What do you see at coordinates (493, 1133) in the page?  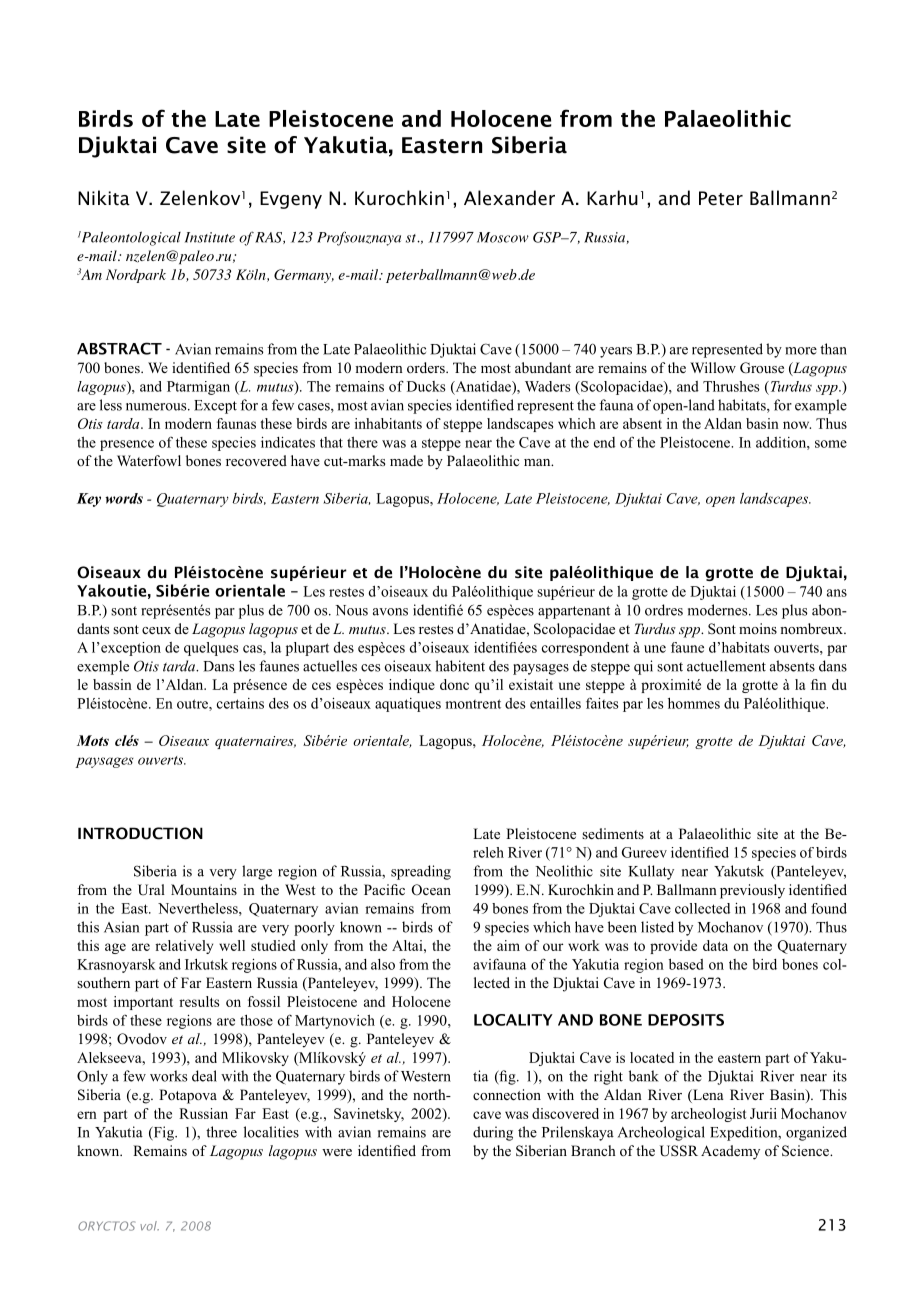 I see `during` at bounding box center [493, 1133].
